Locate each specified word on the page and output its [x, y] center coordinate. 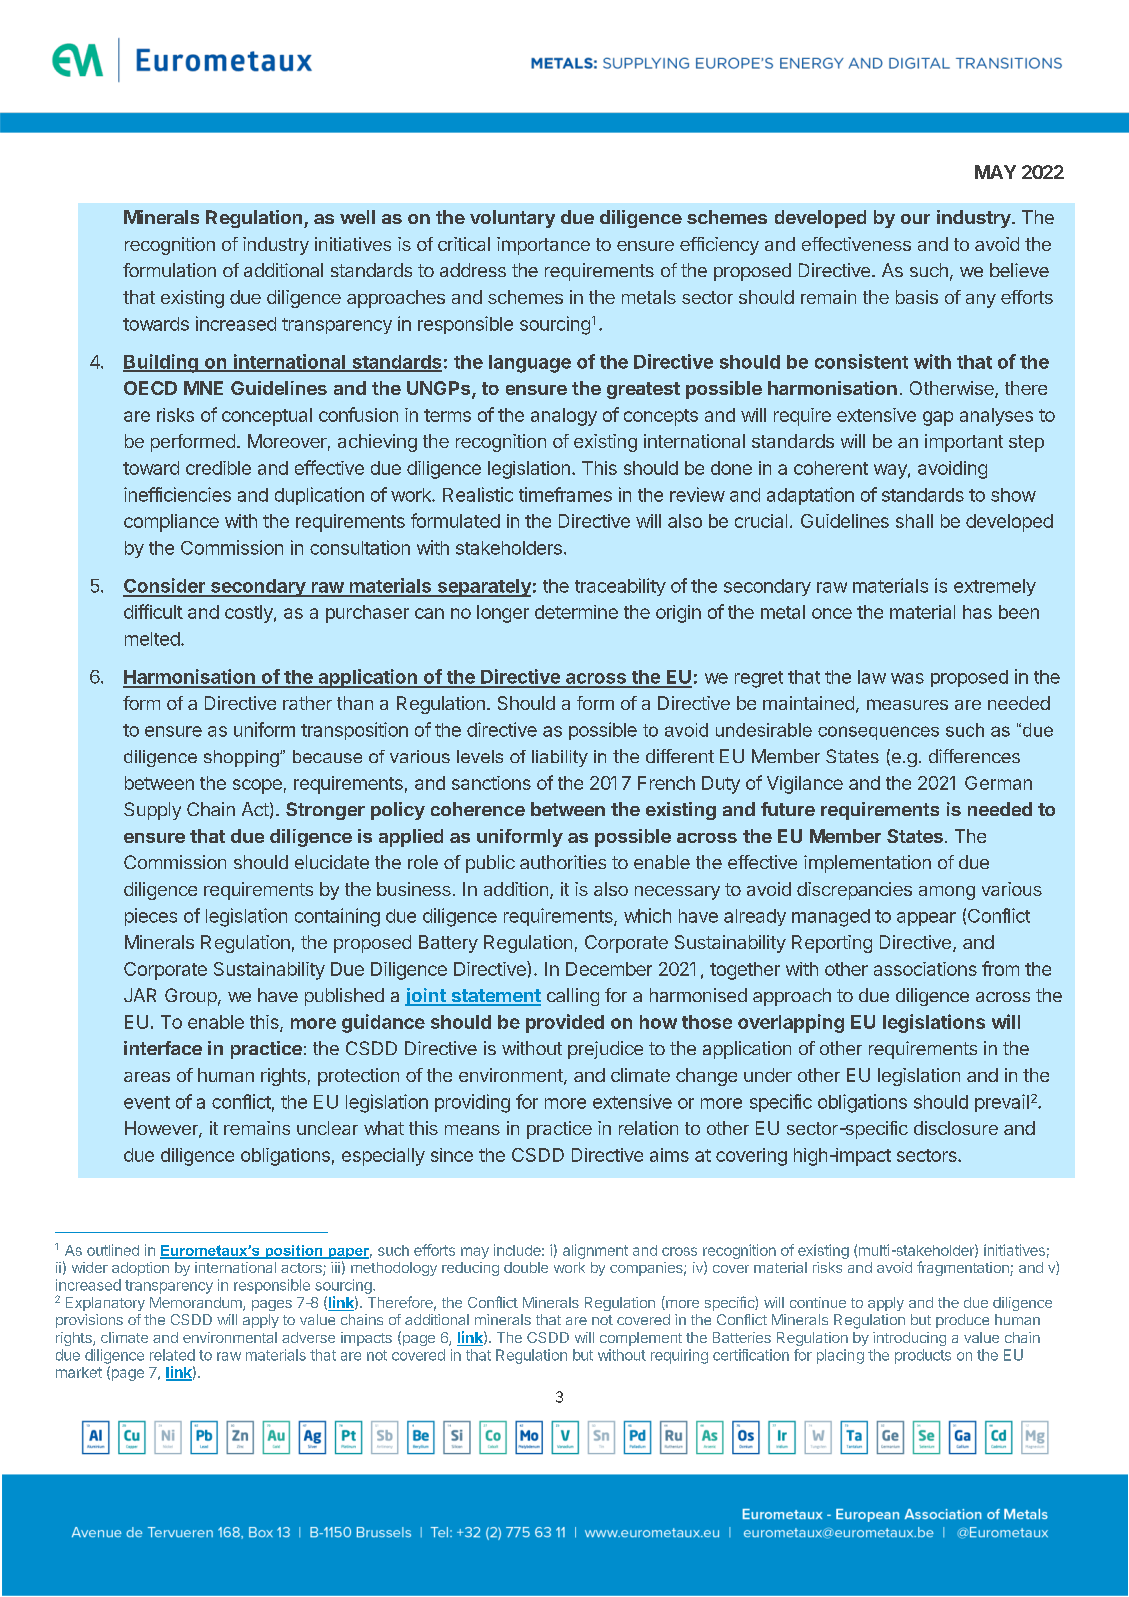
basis [917, 297]
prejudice [605, 1050]
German [998, 783]
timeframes [565, 494]
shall [914, 521]
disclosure [956, 1128]
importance [543, 246]
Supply [152, 811]
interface [163, 1048]
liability [560, 758]
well [357, 217]
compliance [171, 523]
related [172, 1355]
